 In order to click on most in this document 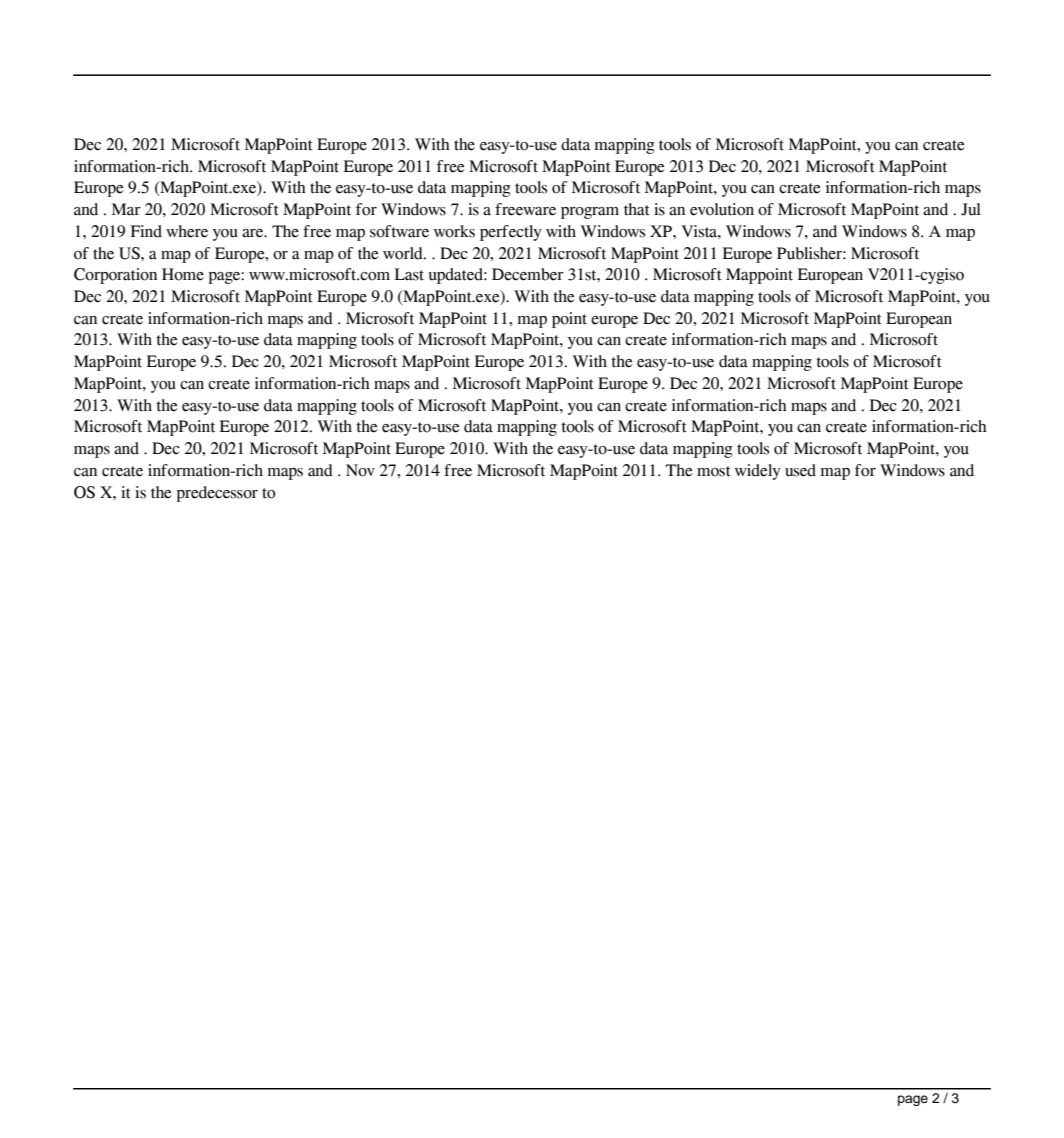, I will do `click(714, 471)`.
